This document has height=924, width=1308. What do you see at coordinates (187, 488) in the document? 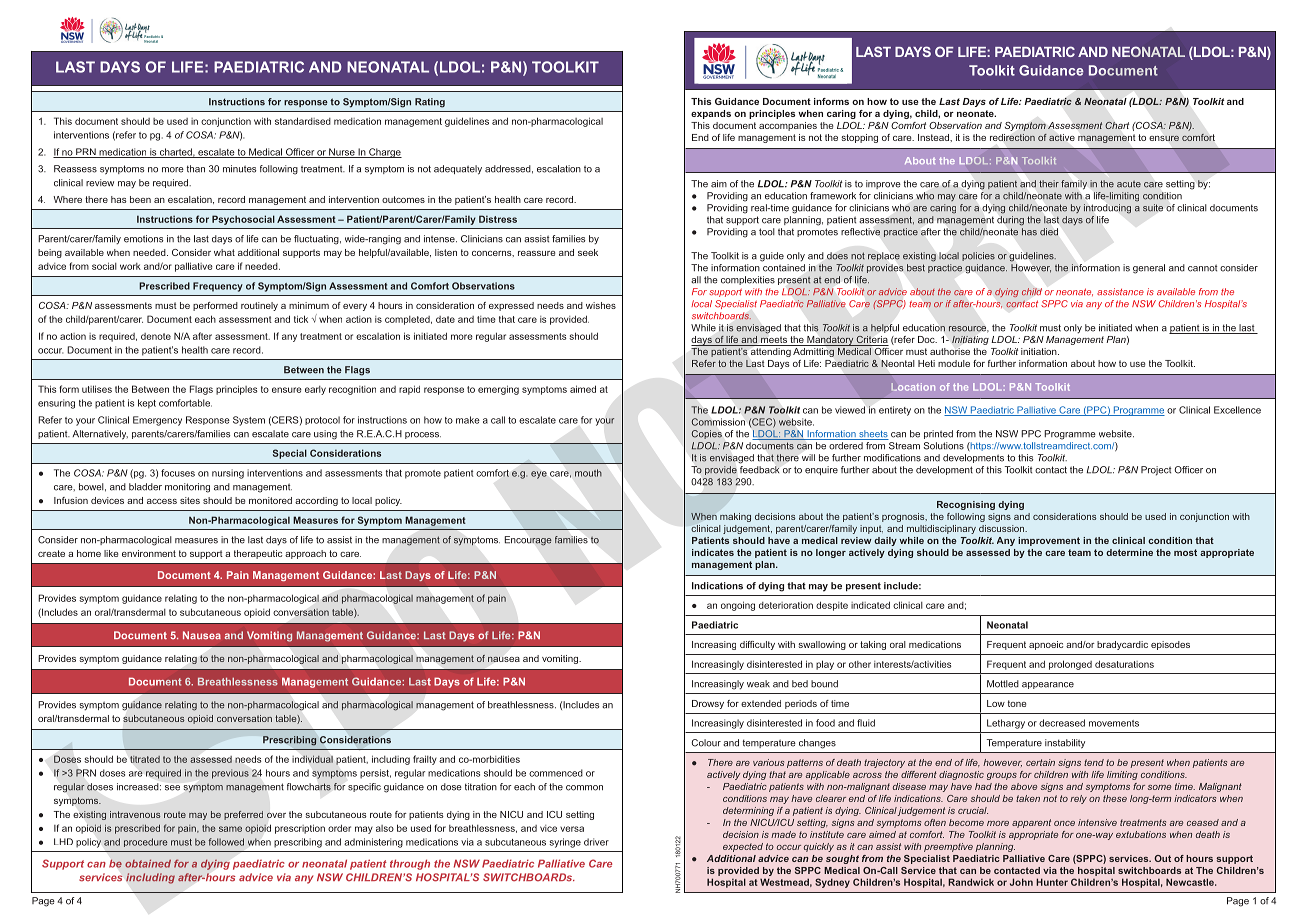
I see `monitoring` at bounding box center [187, 488].
